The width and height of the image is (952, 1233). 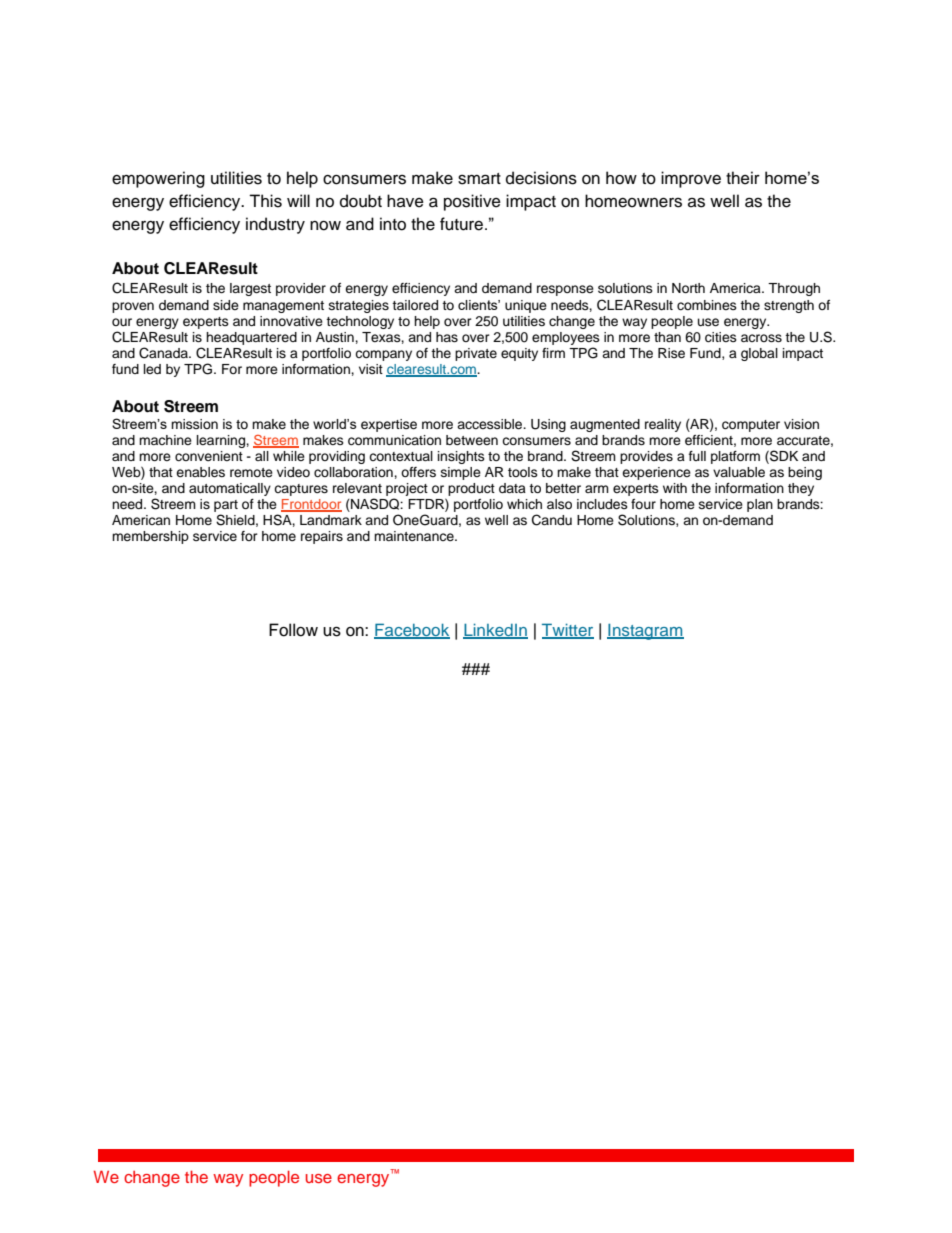 What do you see at coordinates (226, 305) in the image?
I see `side` at bounding box center [226, 305].
